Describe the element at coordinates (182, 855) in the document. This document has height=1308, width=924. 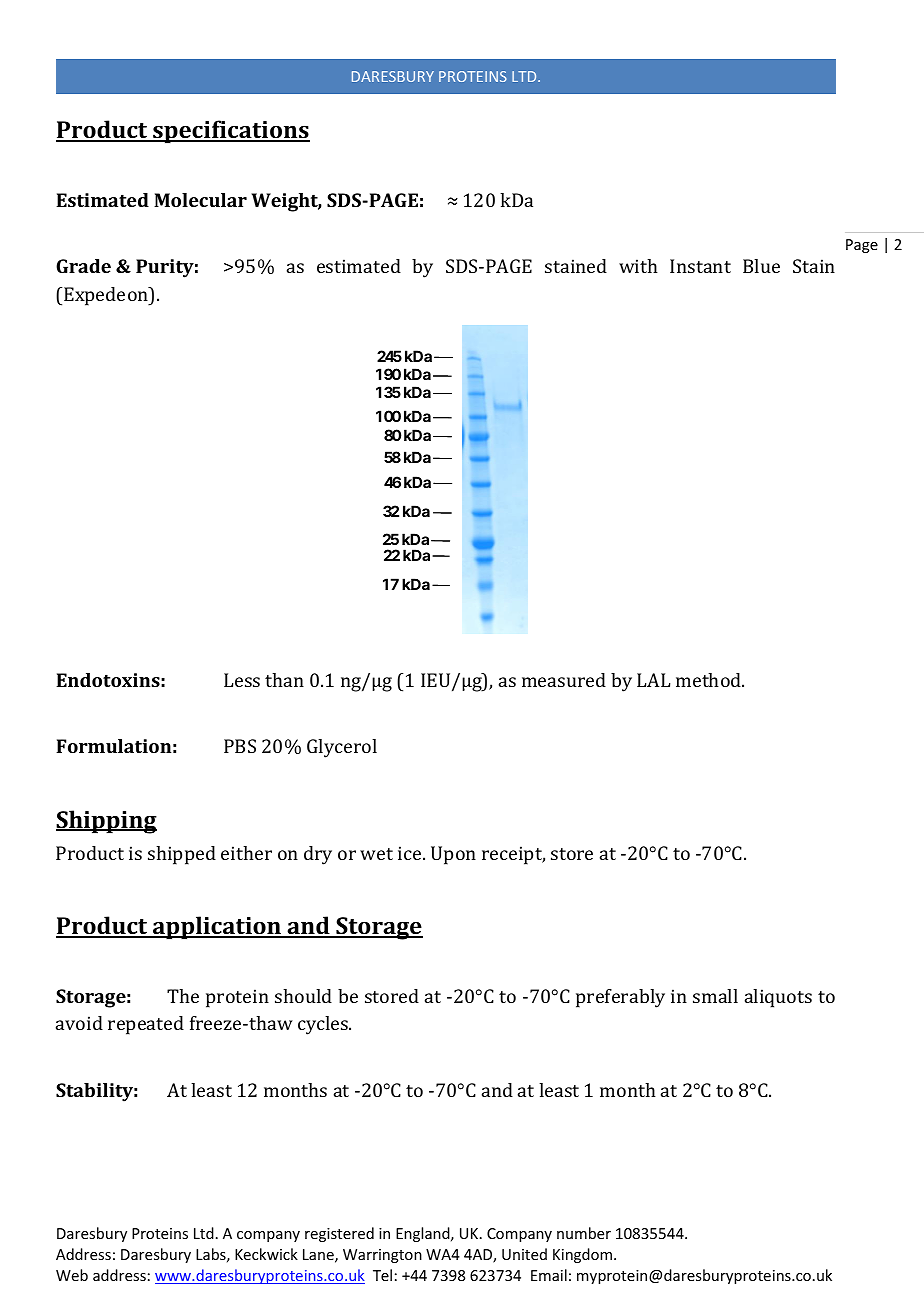
I see `shipped` at that location.
